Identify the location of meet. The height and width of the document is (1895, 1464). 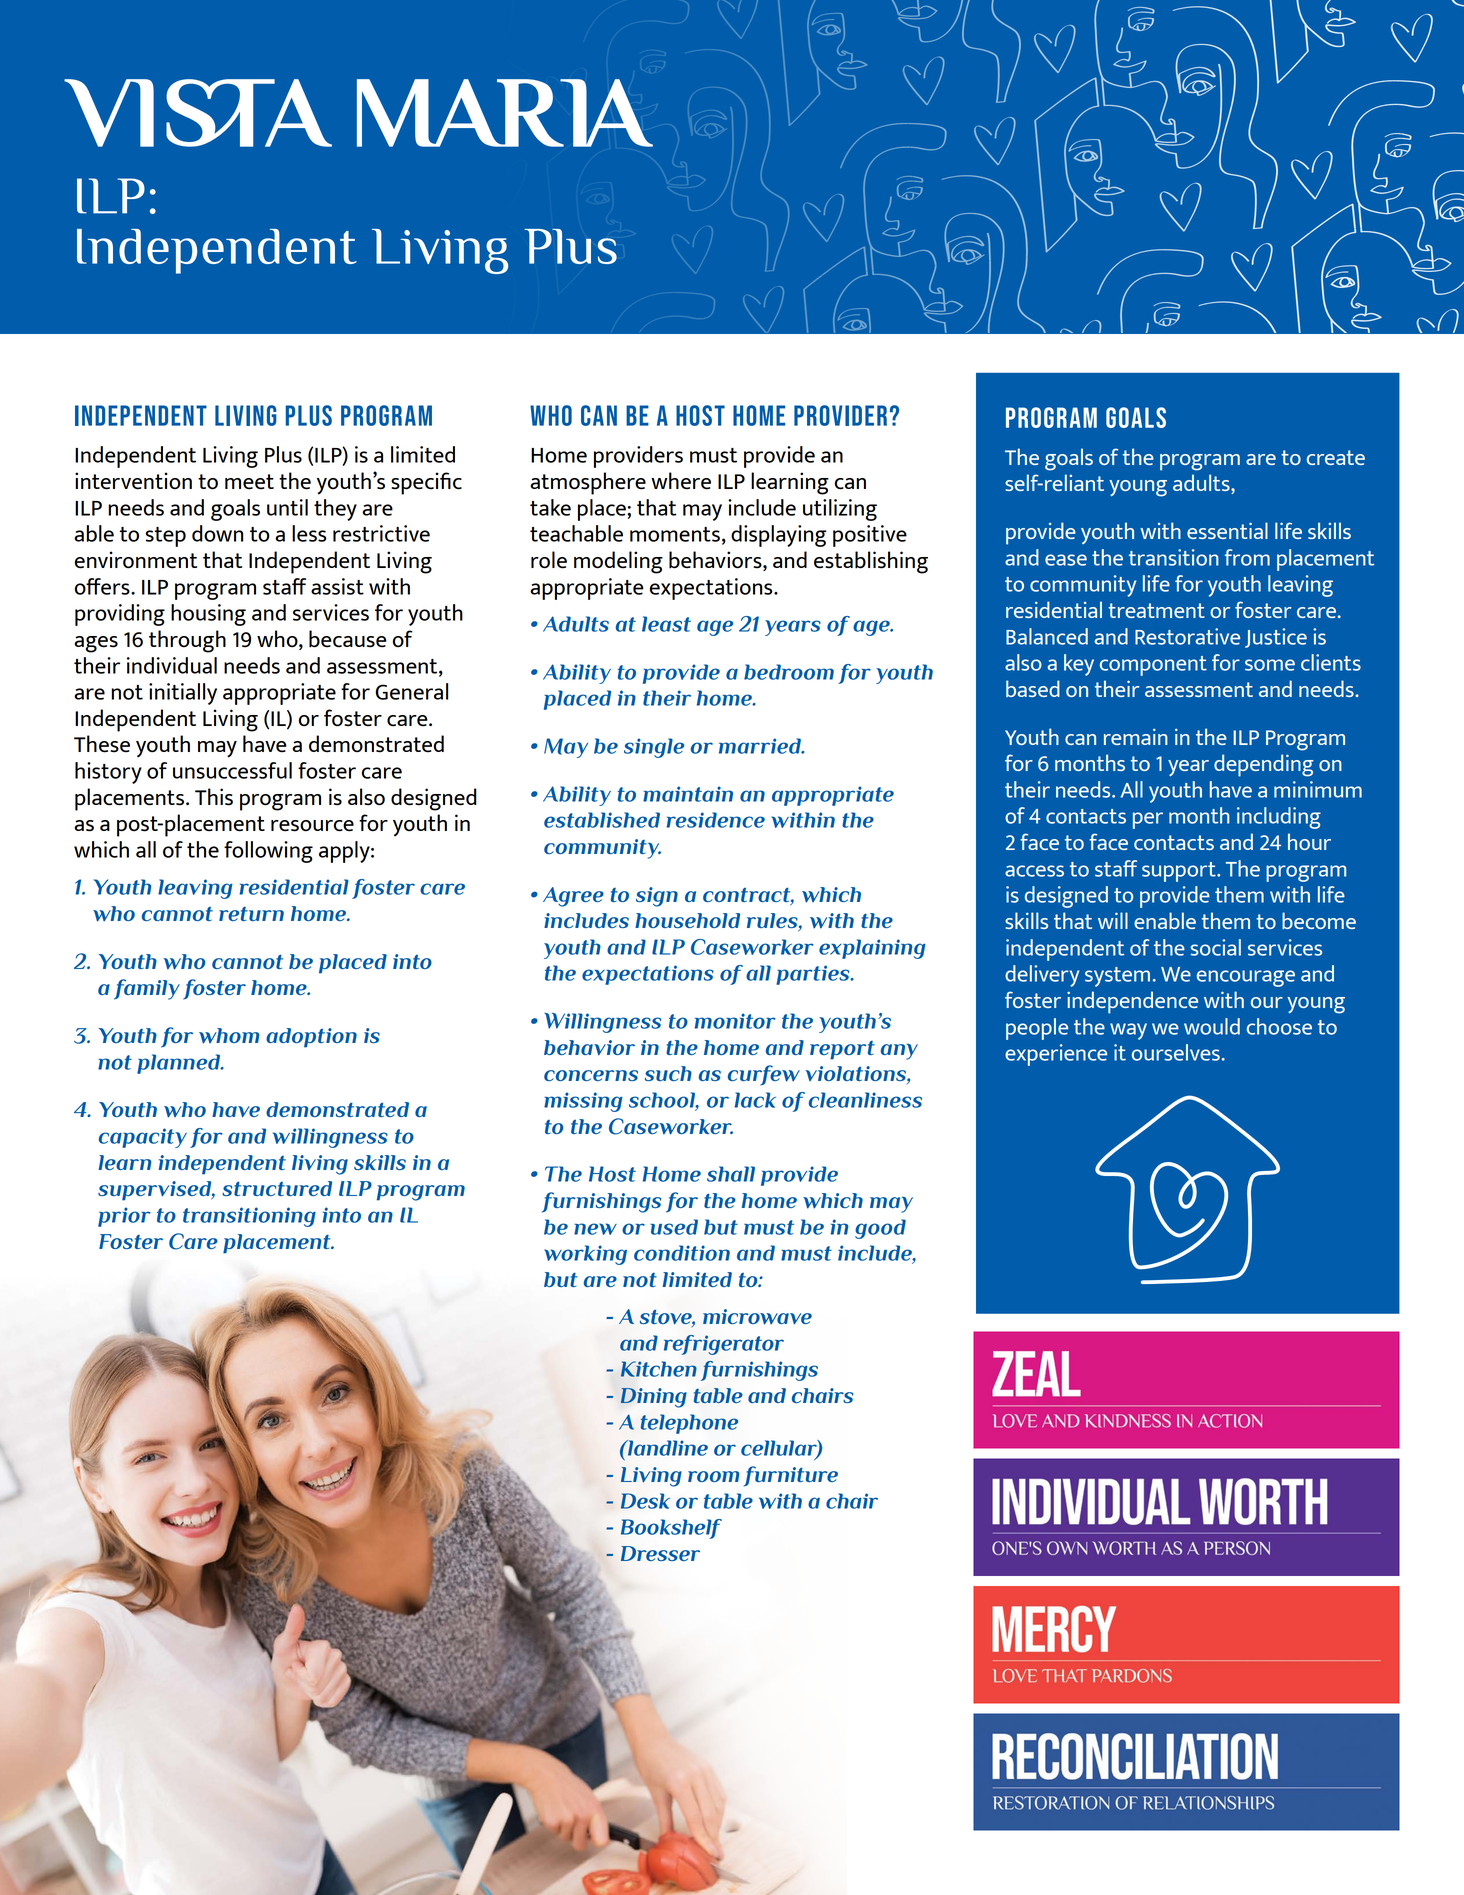
(249, 482).
